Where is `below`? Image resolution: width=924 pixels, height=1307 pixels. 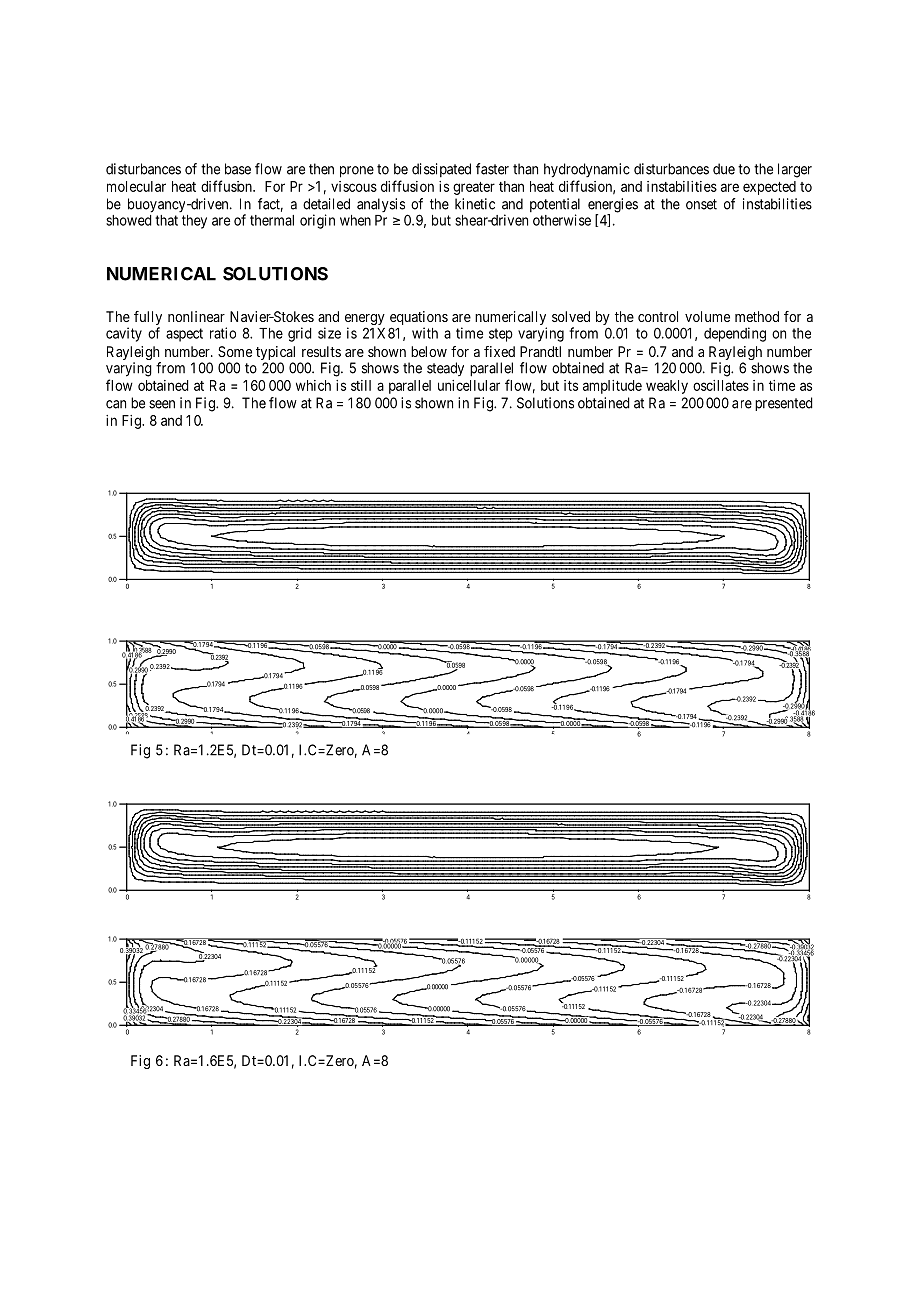 below is located at coordinates (429, 351).
